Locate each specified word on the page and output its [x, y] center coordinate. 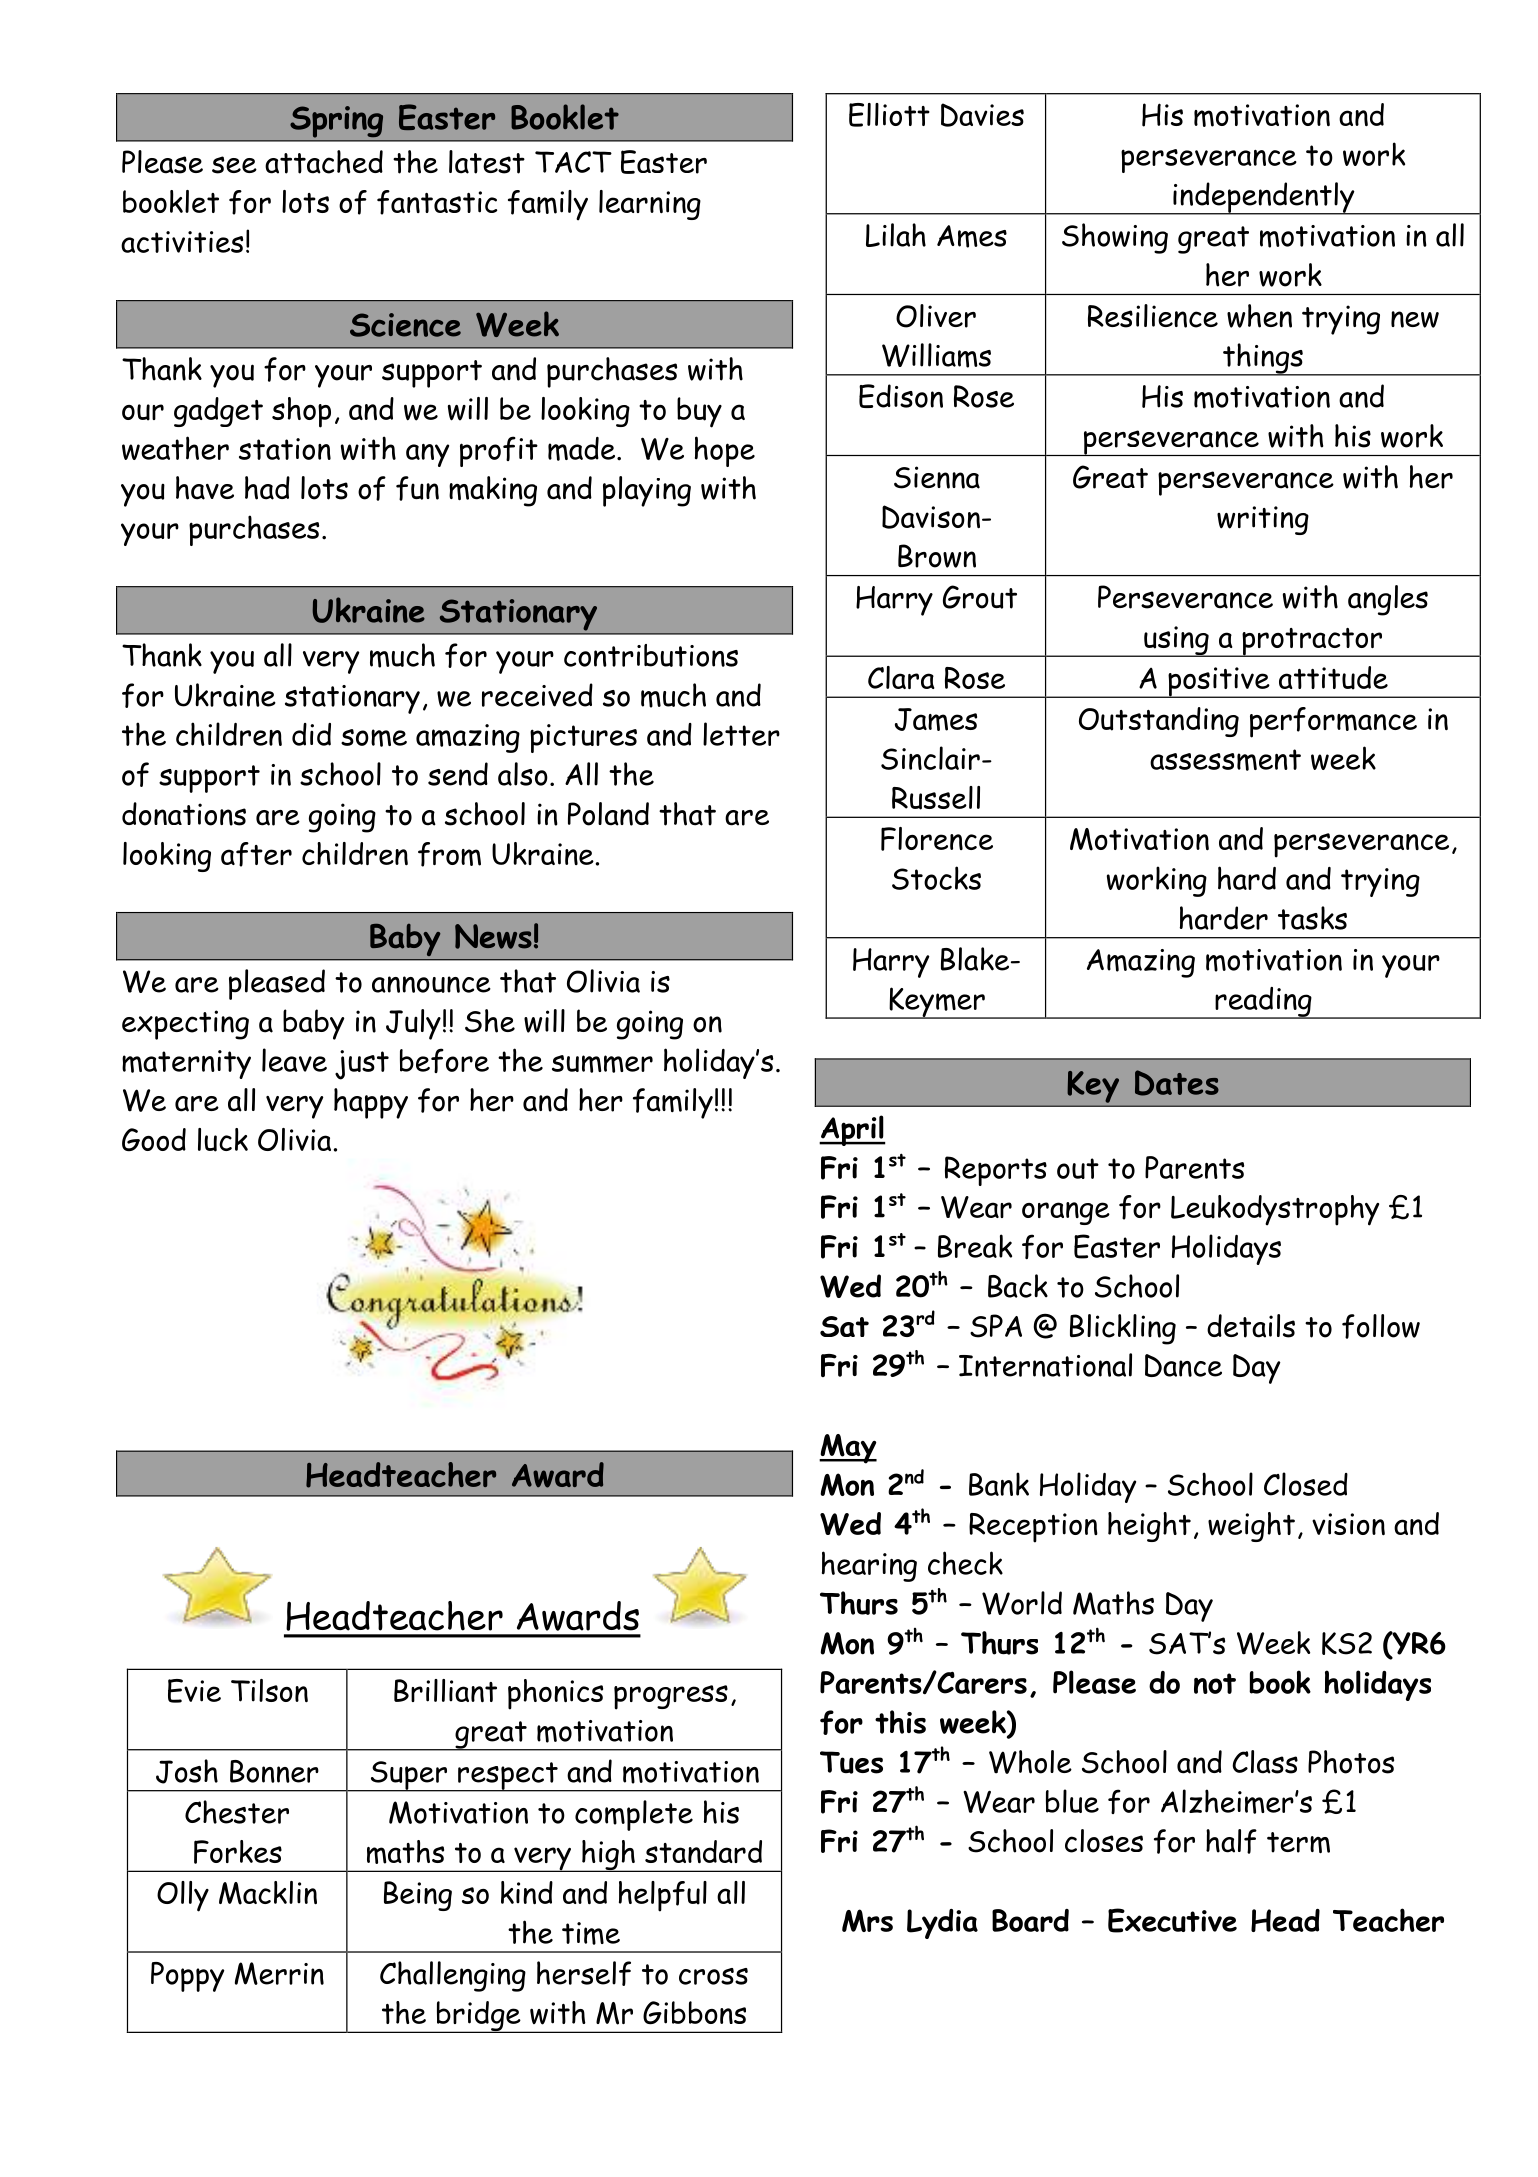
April [852, 1130]
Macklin [268, 1893]
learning [650, 205]
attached [324, 162]
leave [294, 1060]
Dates [1177, 1083]
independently [1264, 198]
